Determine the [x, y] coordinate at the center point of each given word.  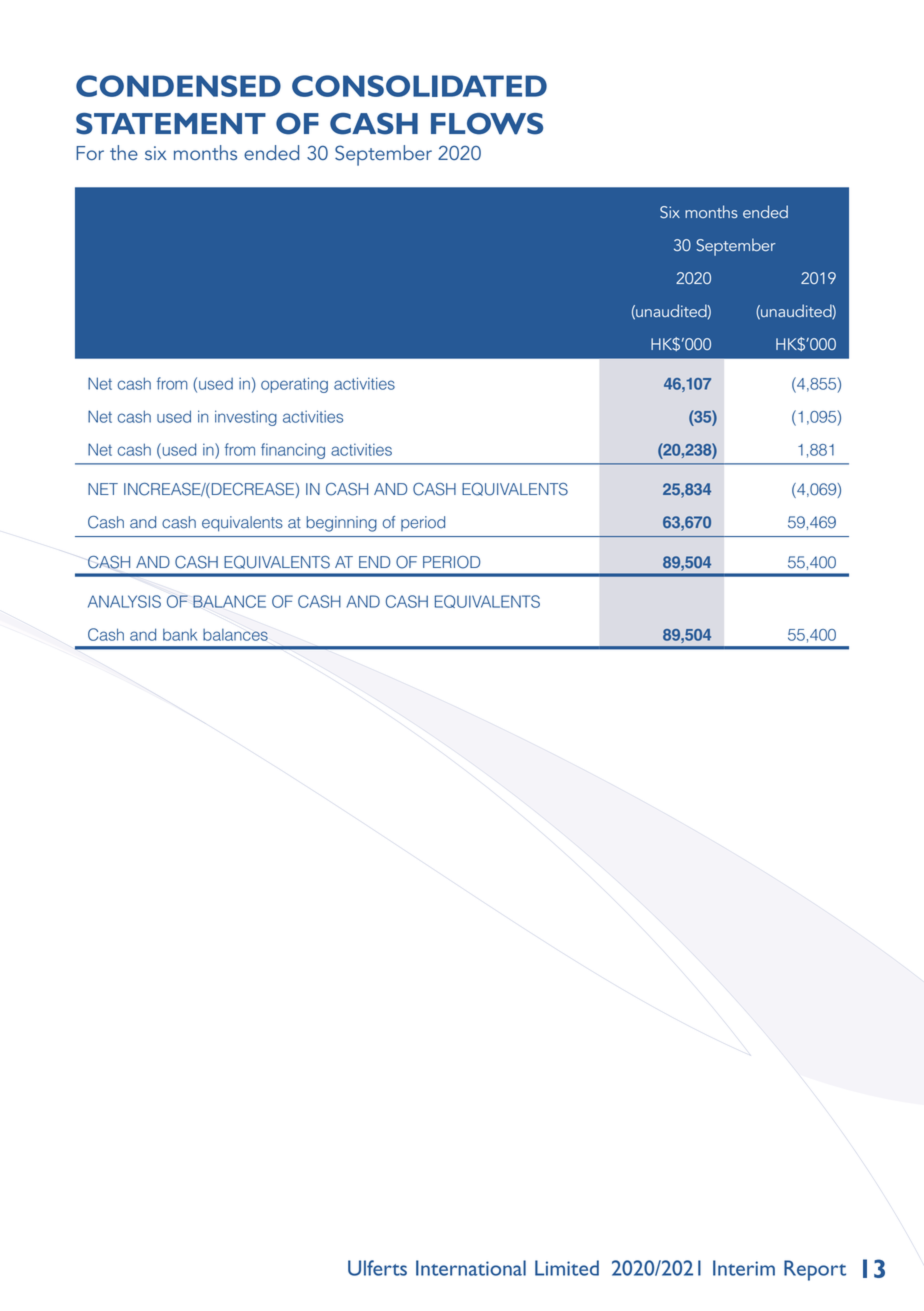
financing [293, 451]
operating [294, 385]
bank [180, 635]
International [471, 1268]
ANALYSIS [124, 601]
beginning [342, 524]
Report [815, 1270]
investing [246, 418]
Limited [567, 1268]
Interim [744, 1268]
